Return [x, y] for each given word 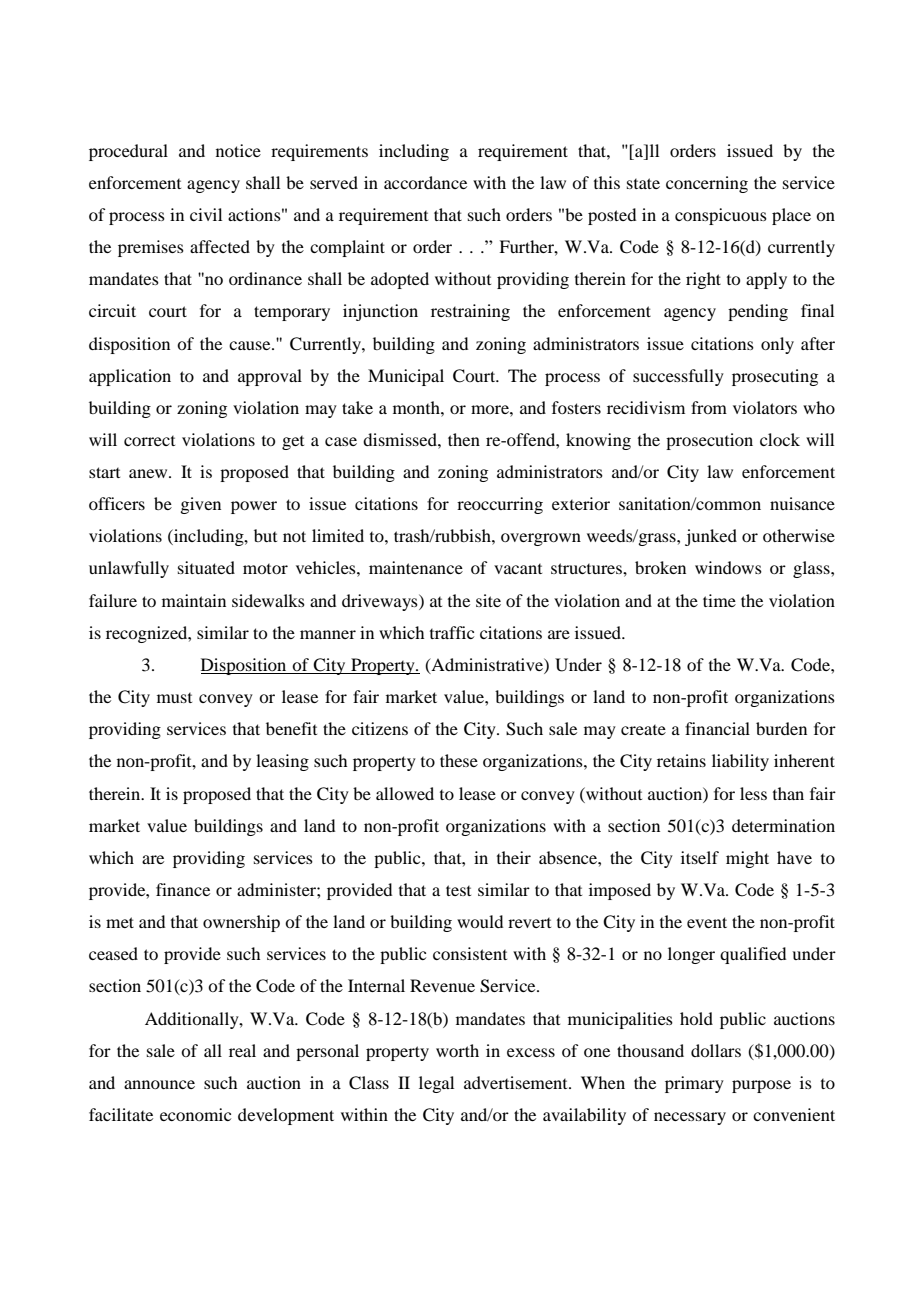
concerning [707, 184]
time [719, 600]
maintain [194, 600]
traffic [452, 632]
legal [436, 1084]
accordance [425, 182]
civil [206, 214]
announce [159, 1084]
